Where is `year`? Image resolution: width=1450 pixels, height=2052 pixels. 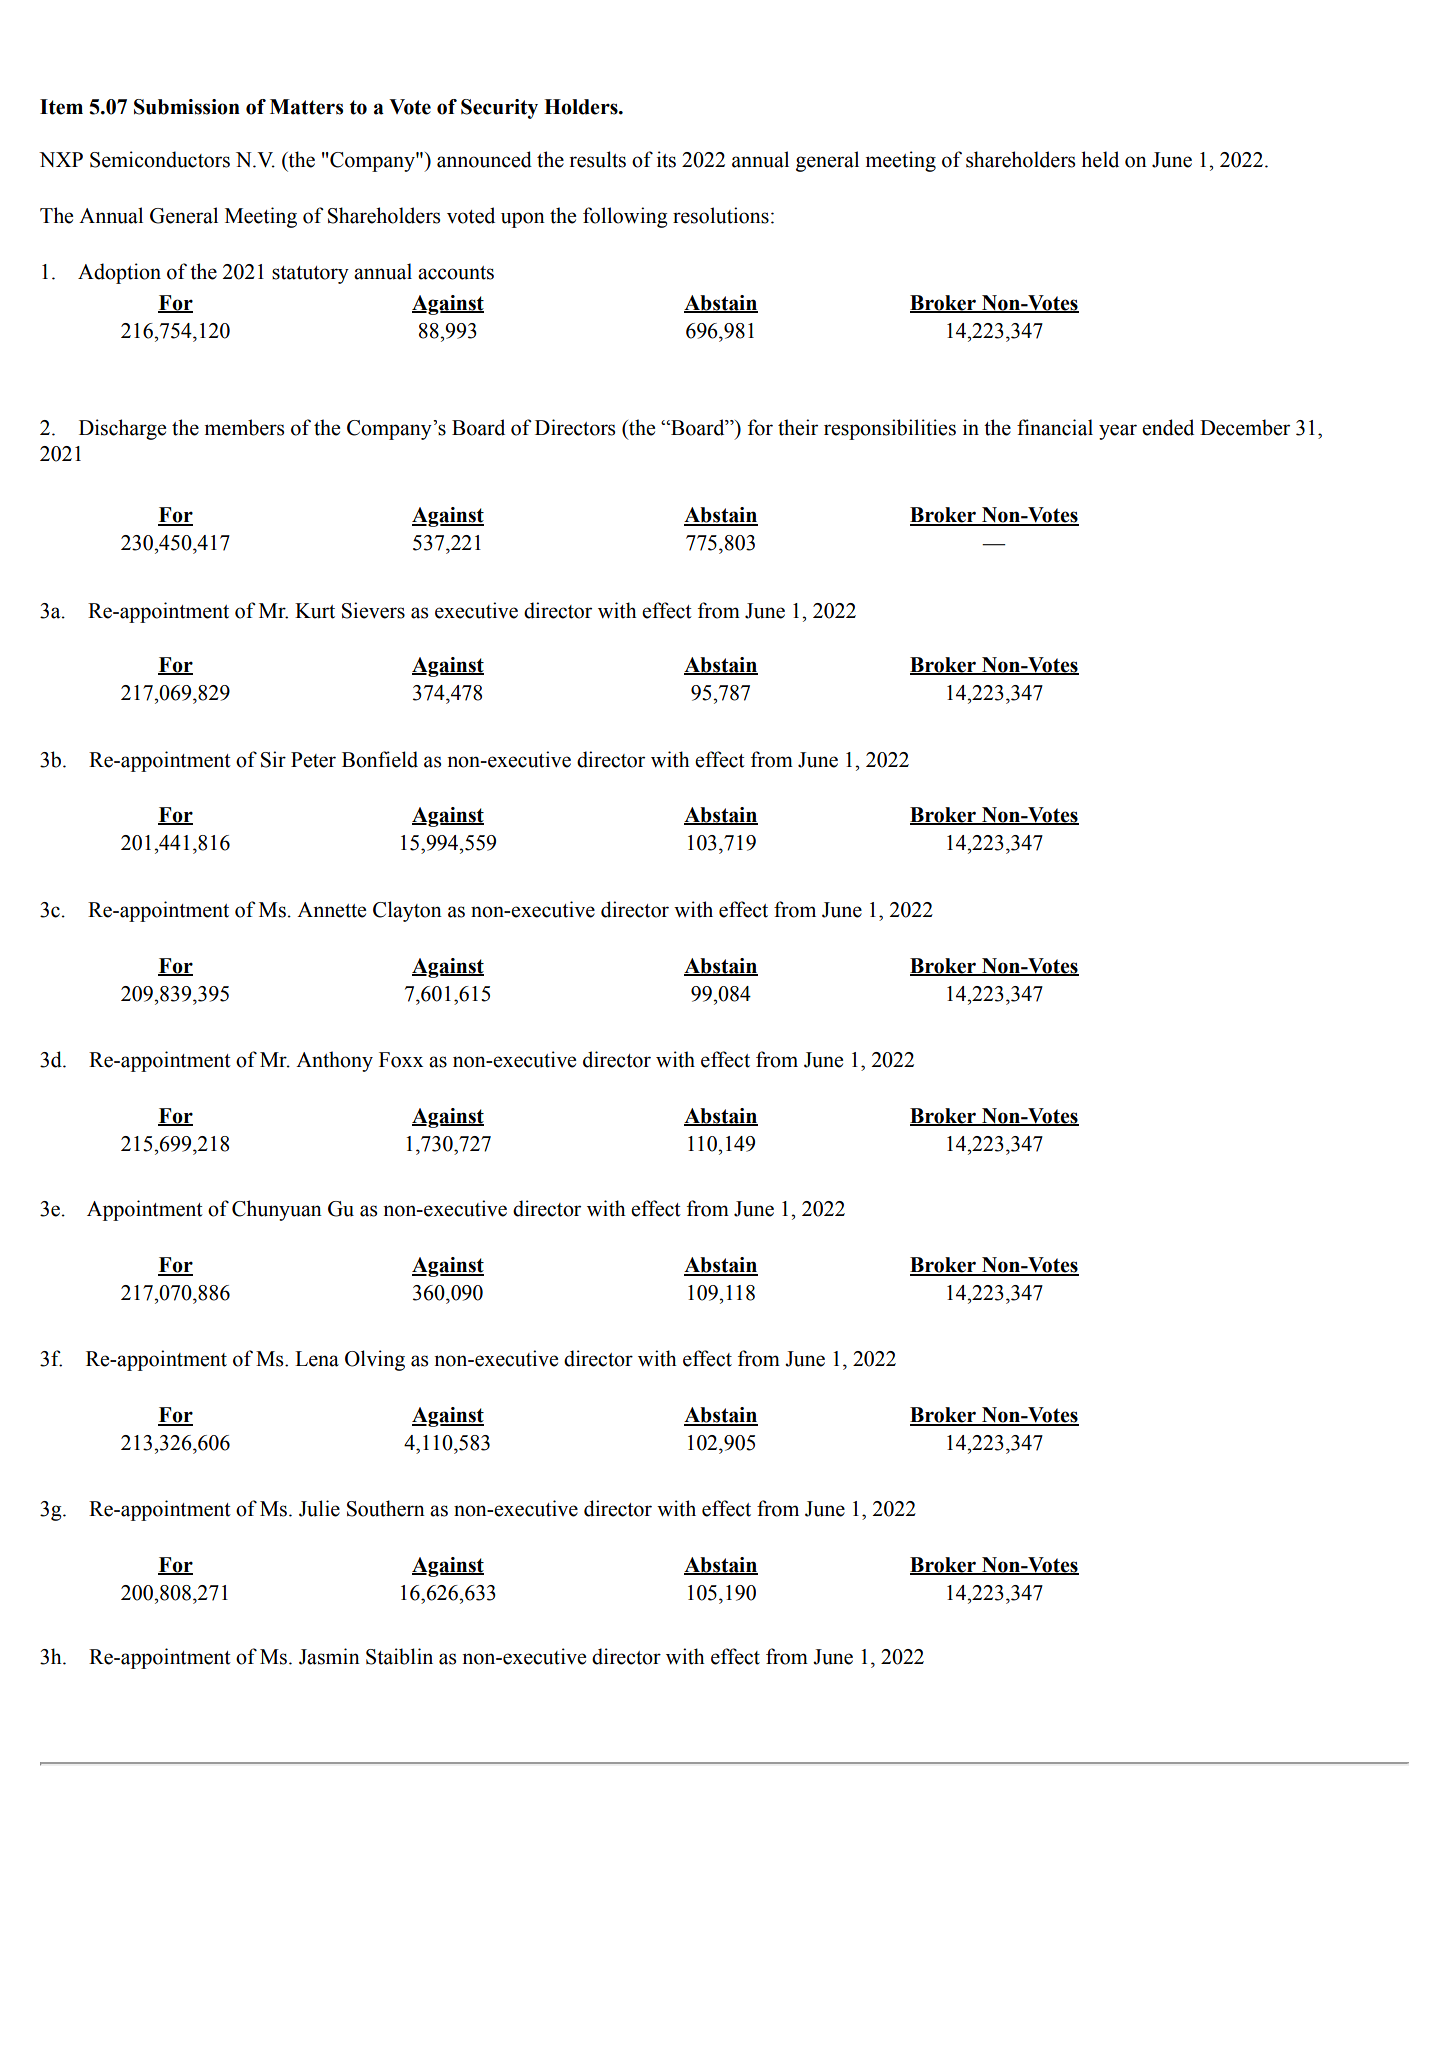
year is located at coordinates (1118, 432).
